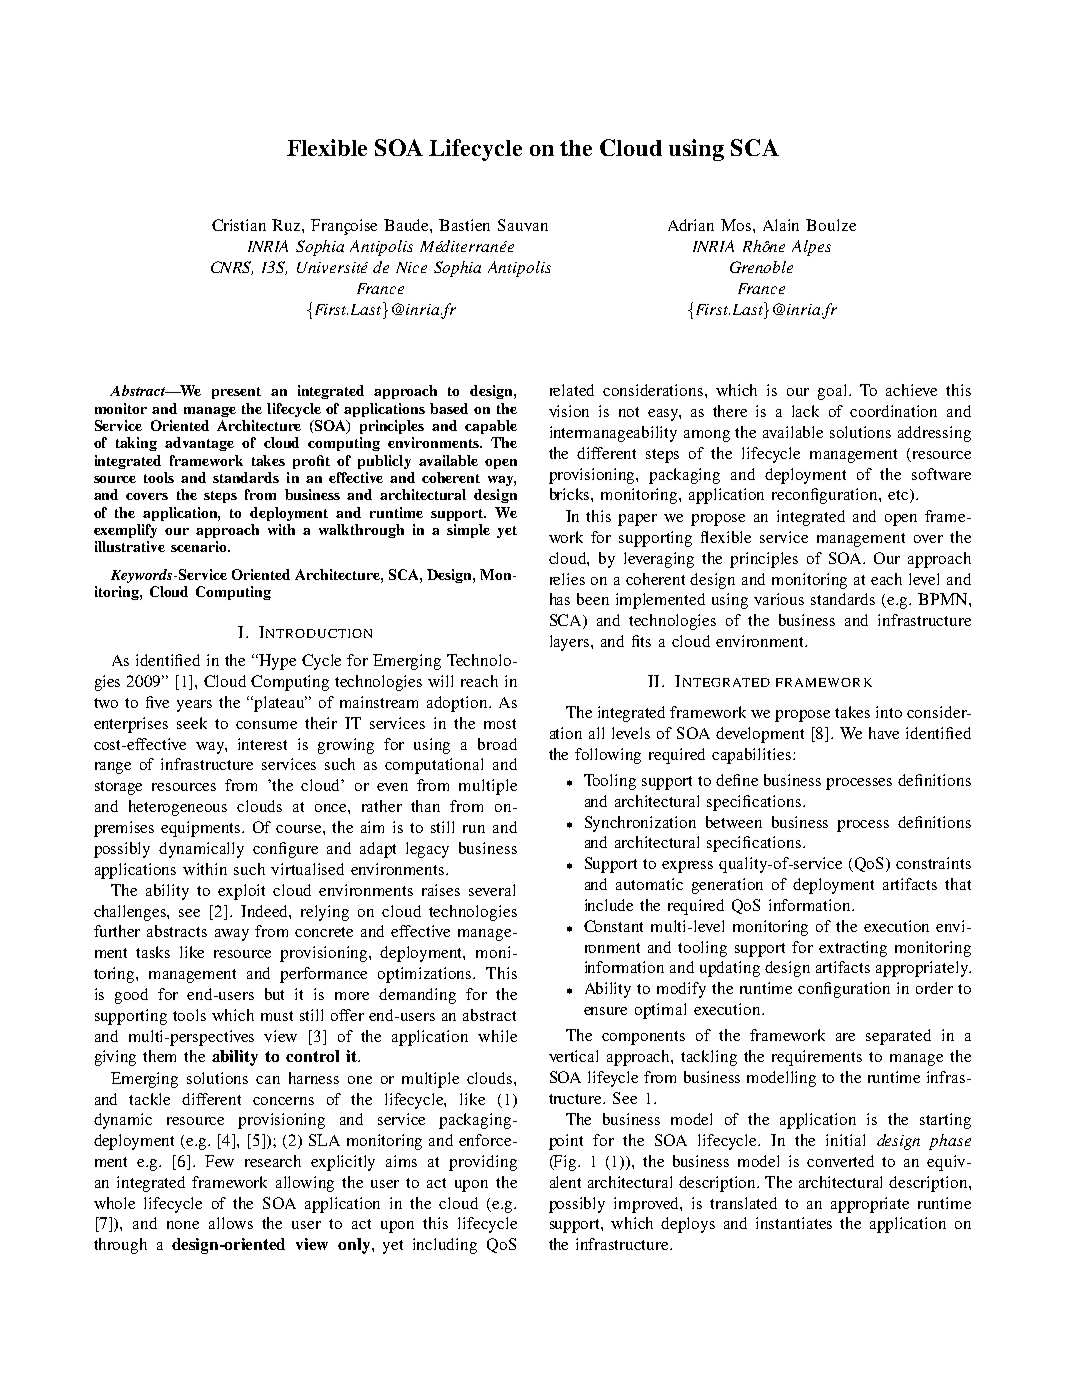  I want to click on separated, so click(898, 1037).
